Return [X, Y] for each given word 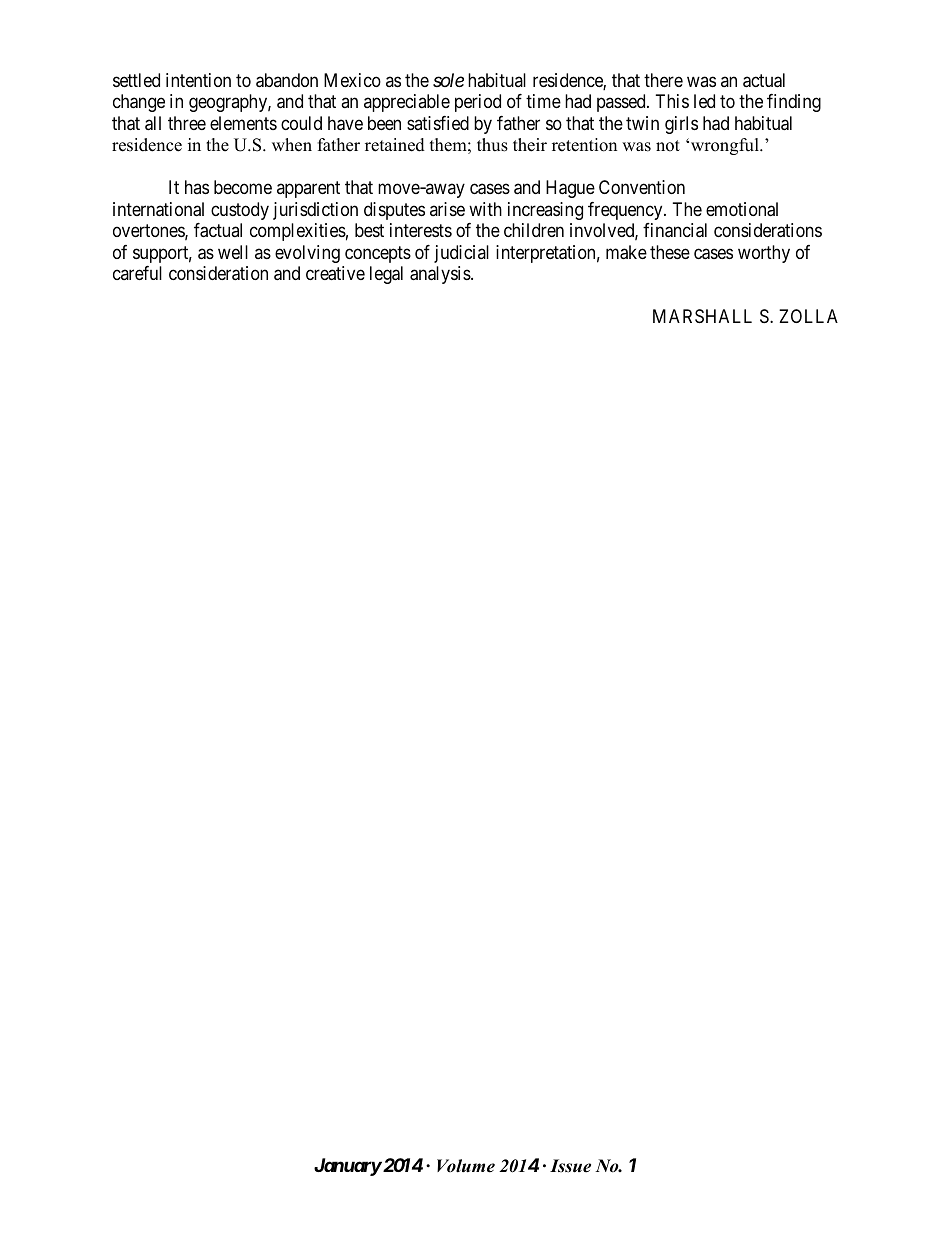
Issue [570, 1166]
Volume [466, 1166]
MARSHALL [702, 316]
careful [137, 273]
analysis [441, 275]
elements [243, 123]
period [478, 103]
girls [681, 125]
